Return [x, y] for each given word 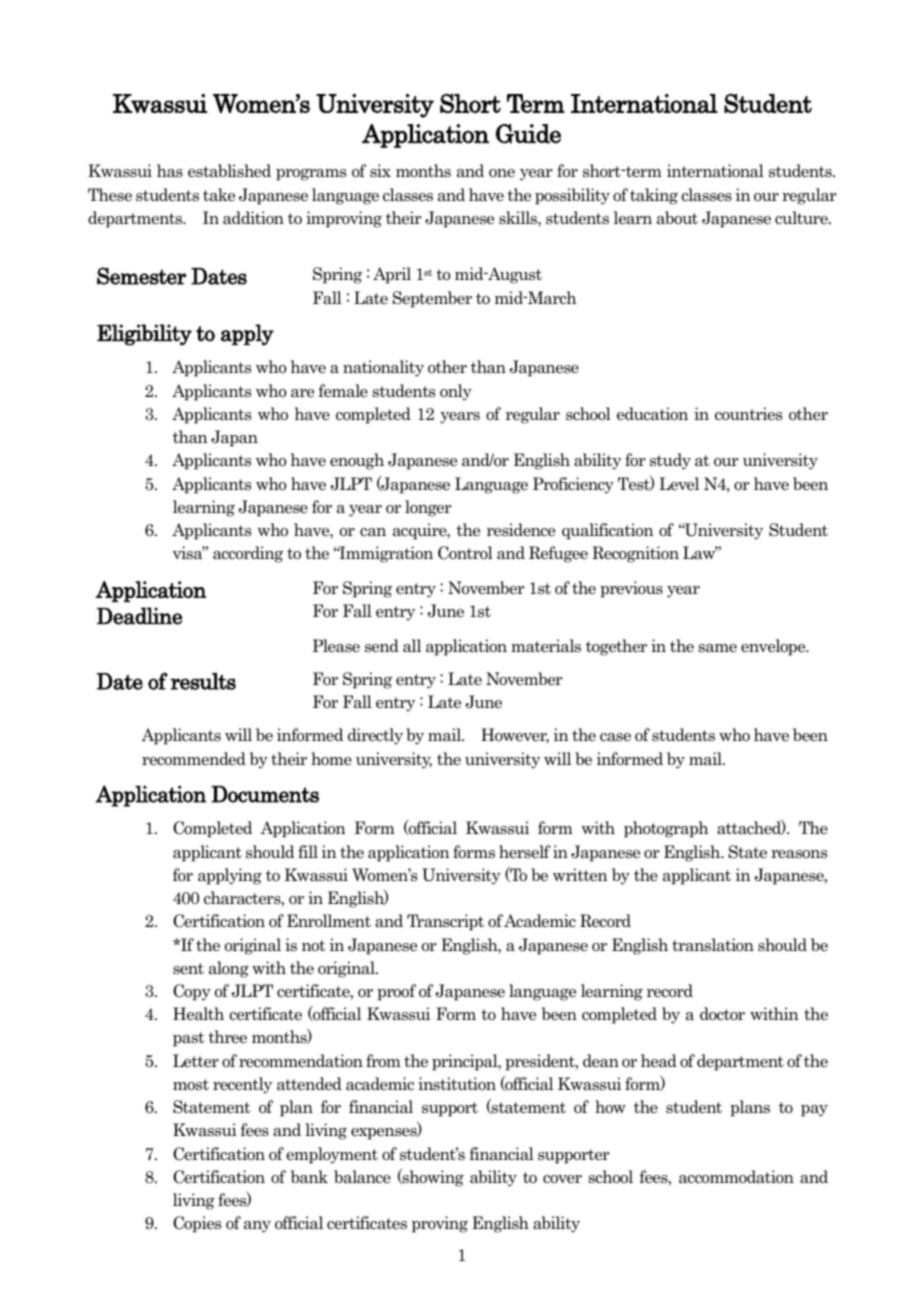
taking [654, 196]
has [170, 171]
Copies [197, 1224]
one [502, 173]
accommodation [736, 1177]
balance [362, 1177]
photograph [666, 829]
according [248, 554]
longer [428, 508]
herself [525, 852]
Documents [265, 794]
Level [679, 484]
